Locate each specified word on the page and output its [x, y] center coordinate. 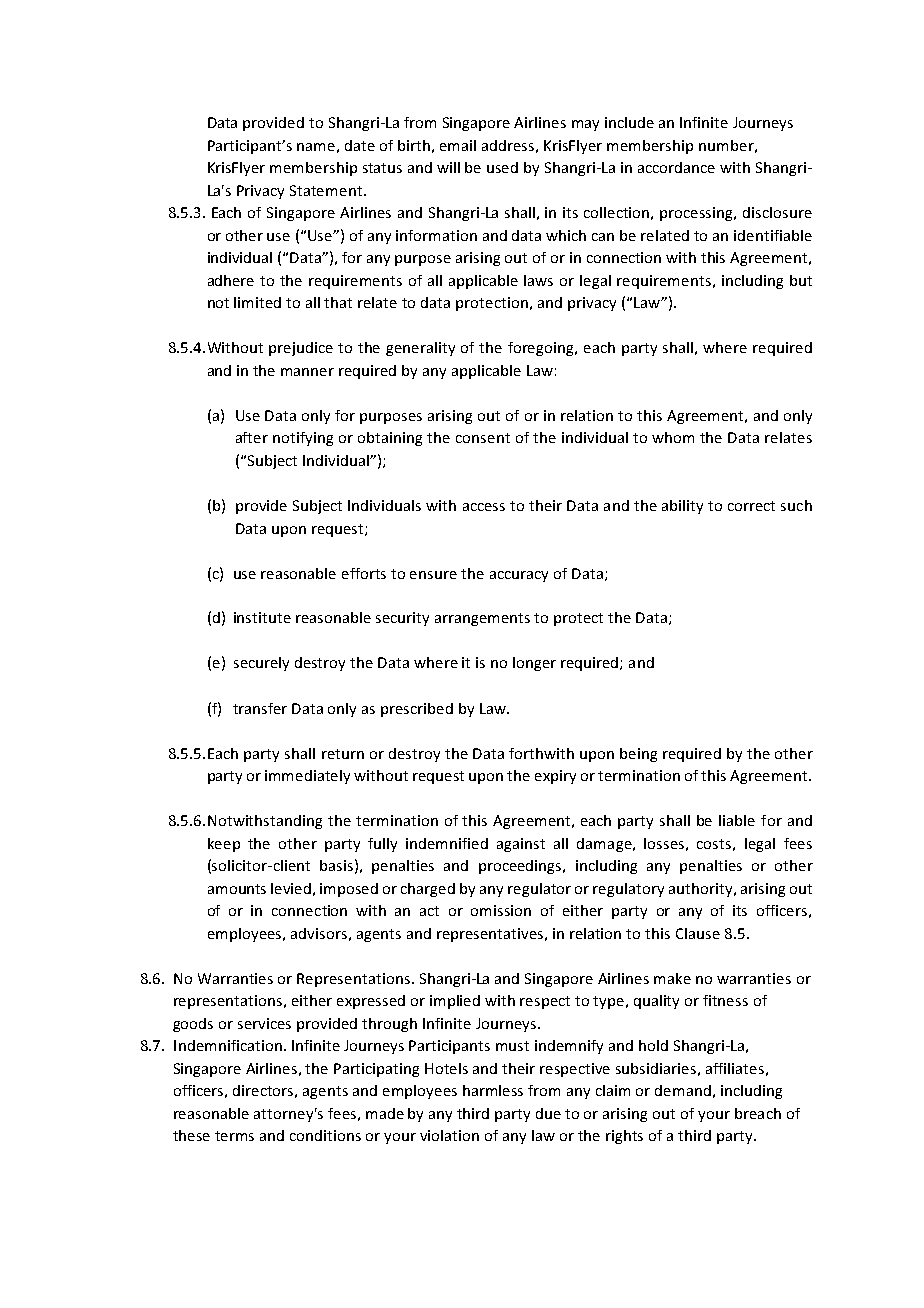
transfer [260, 708]
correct [751, 506]
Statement [327, 190]
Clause [698, 933]
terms [234, 1136]
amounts [237, 889]
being [638, 755]
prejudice [301, 349]
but [801, 280]
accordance [676, 167]
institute [262, 617]
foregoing [542, 349]
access [484, 507]
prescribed [417, 710]
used [502, 167]
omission [501, 910]
